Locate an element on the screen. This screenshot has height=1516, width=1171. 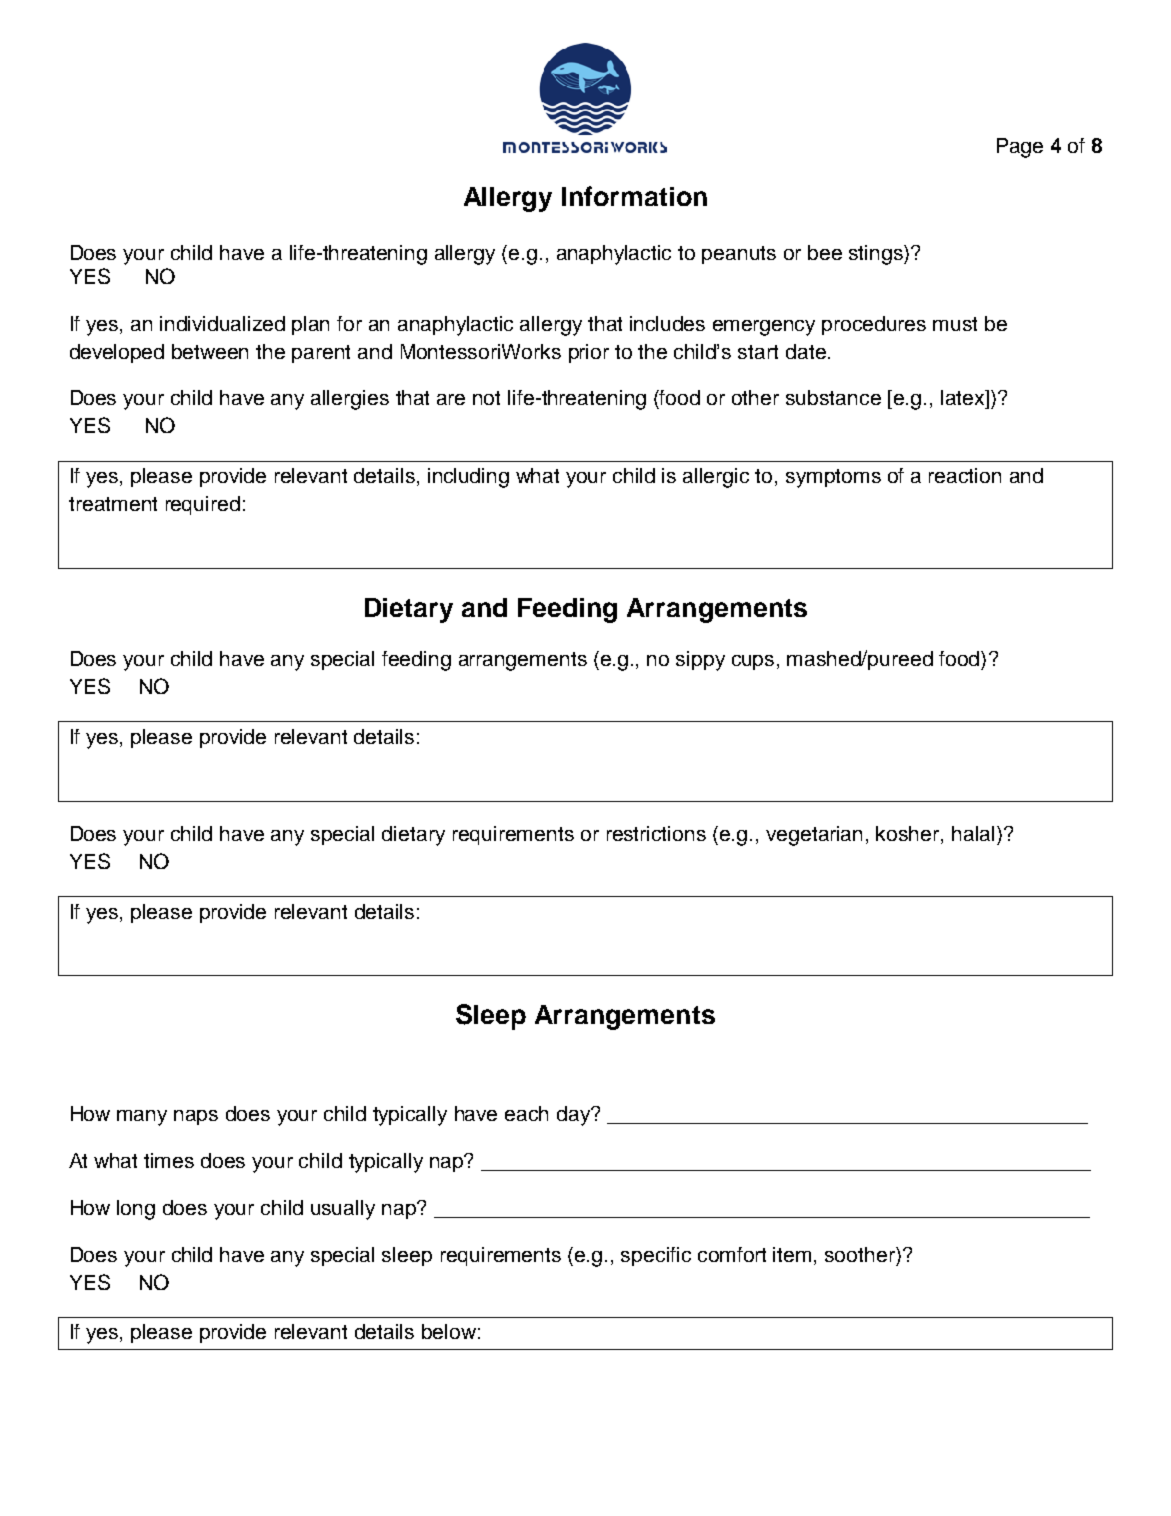
required is located at coordinates (203, 505).
